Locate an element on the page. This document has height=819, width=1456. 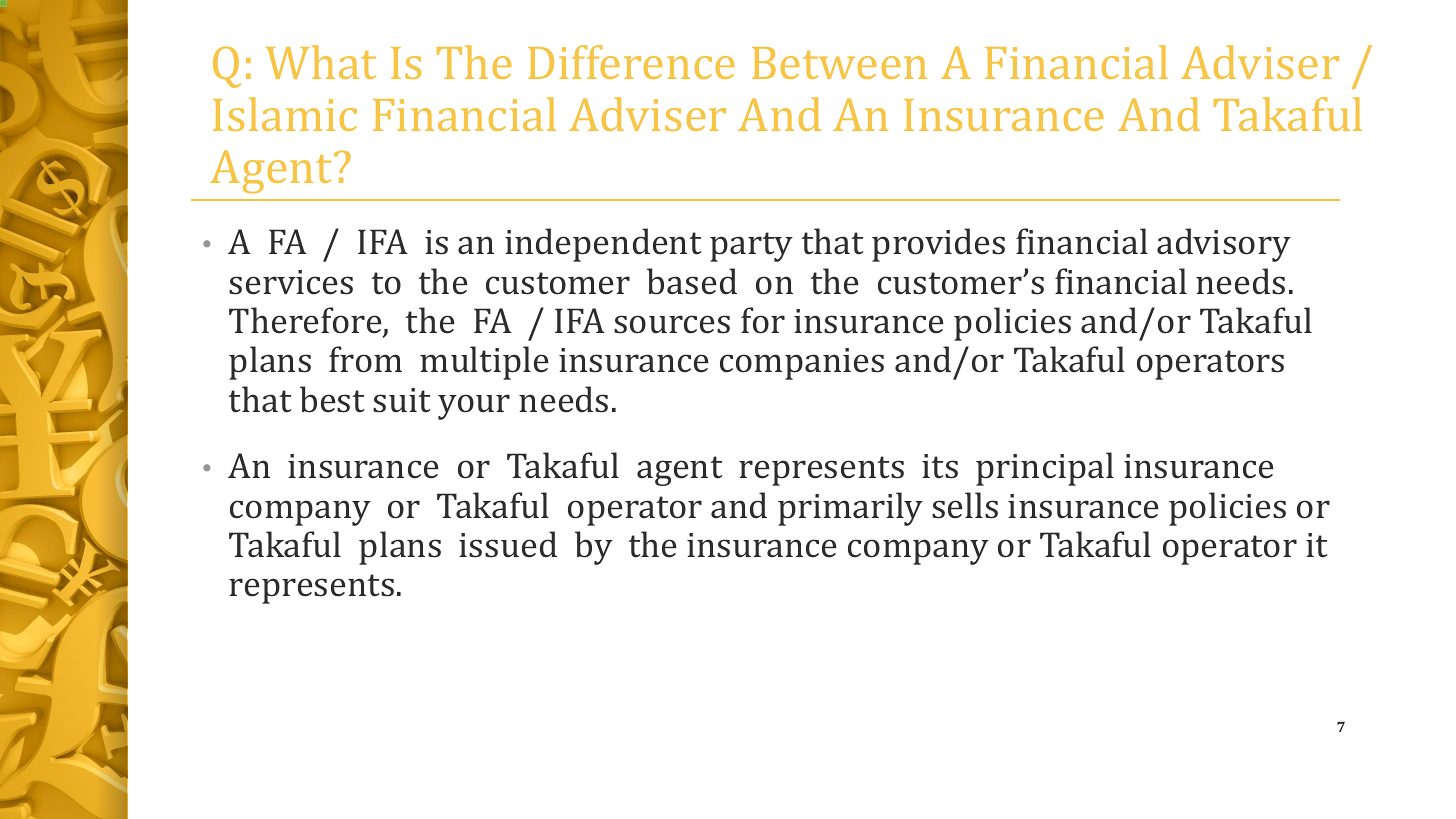
advisory is located at coordinates (1224, 245).
